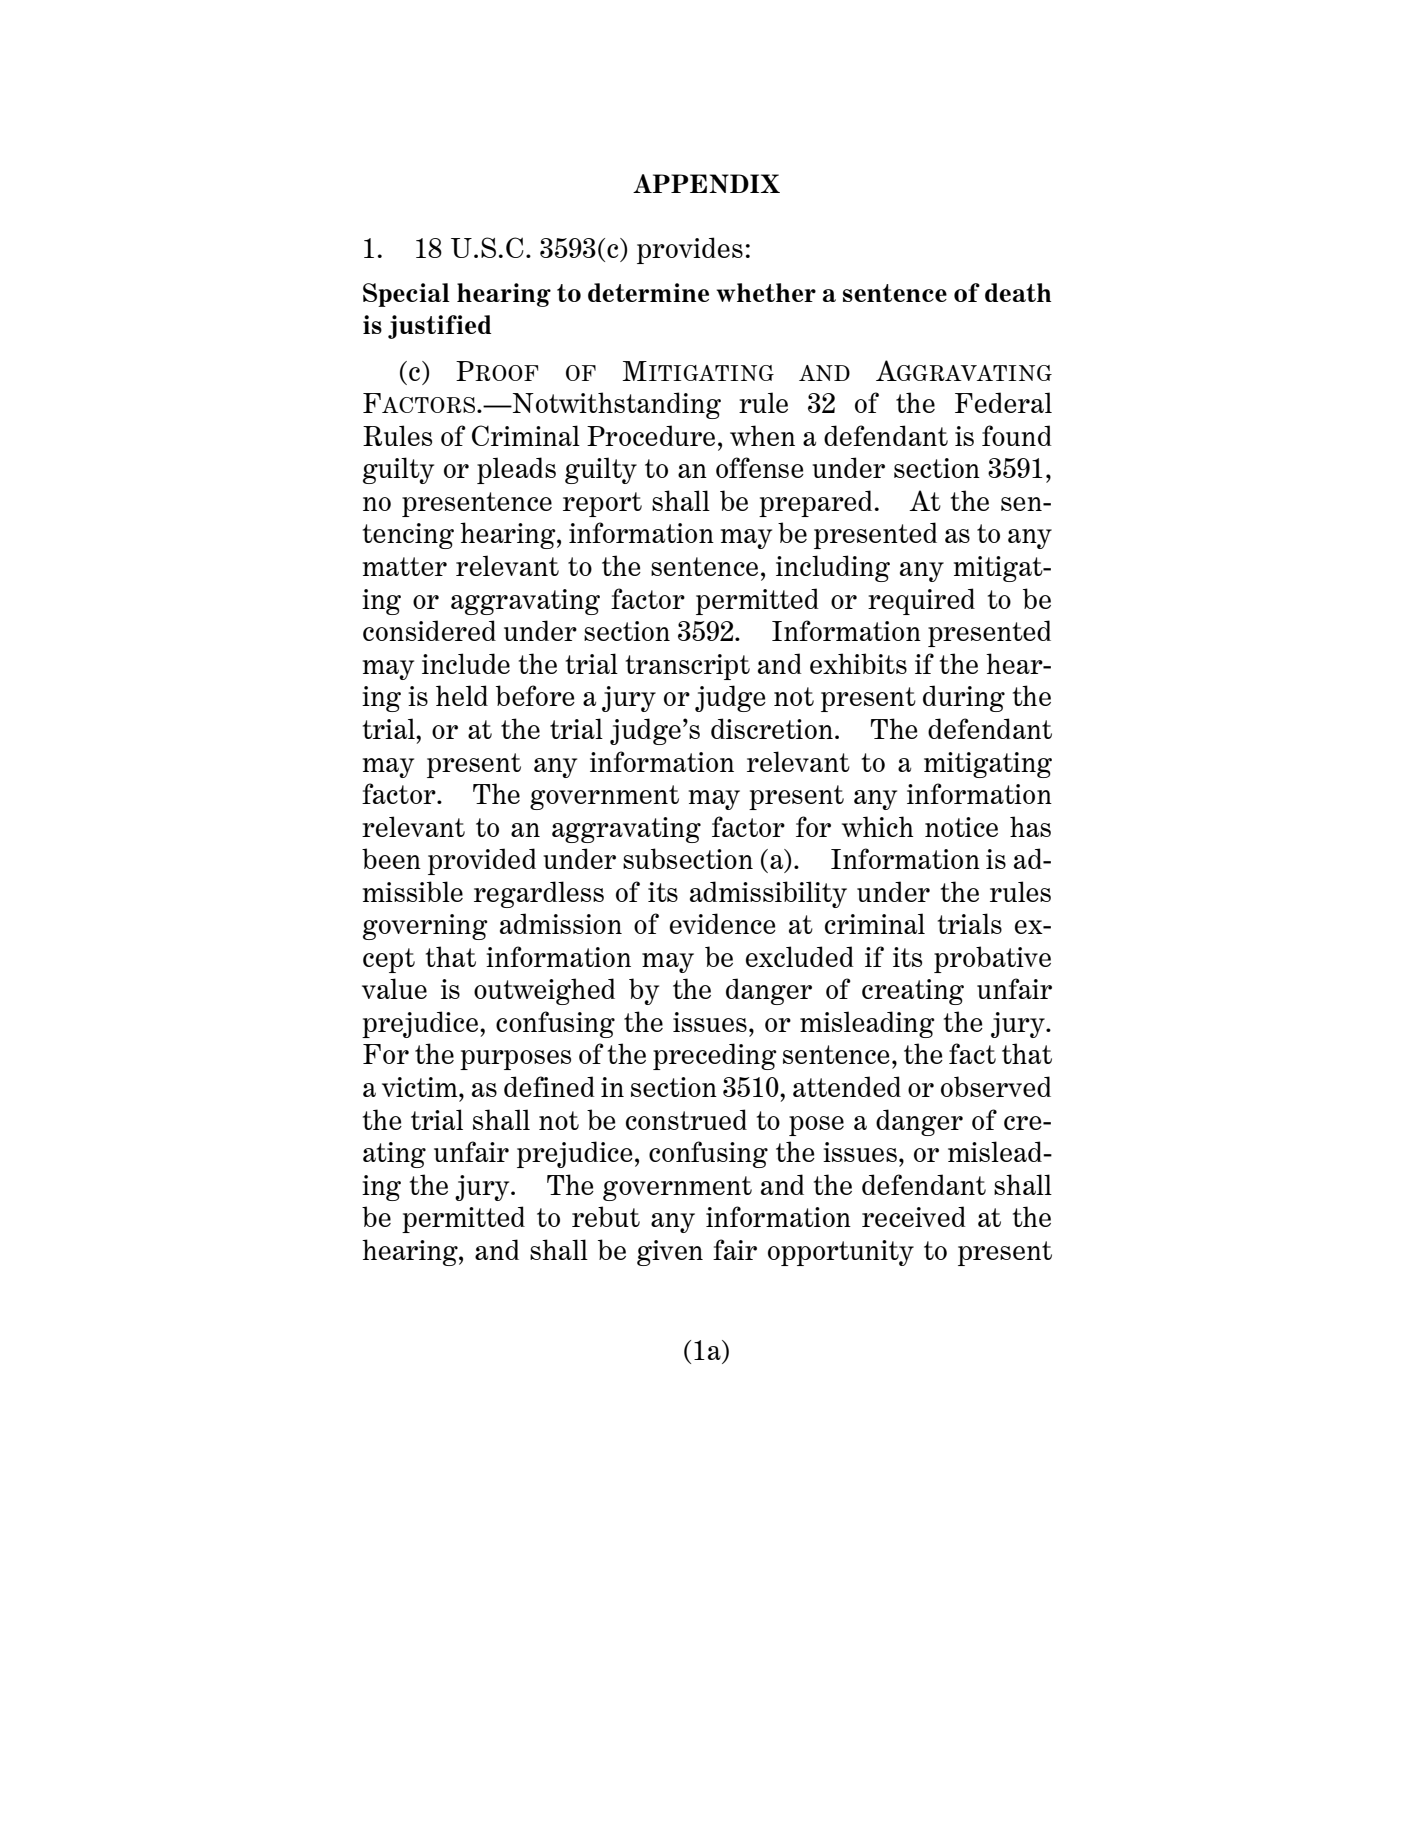 The image size is (1413, 1829). I want to click on found, so click(1017, 435).
